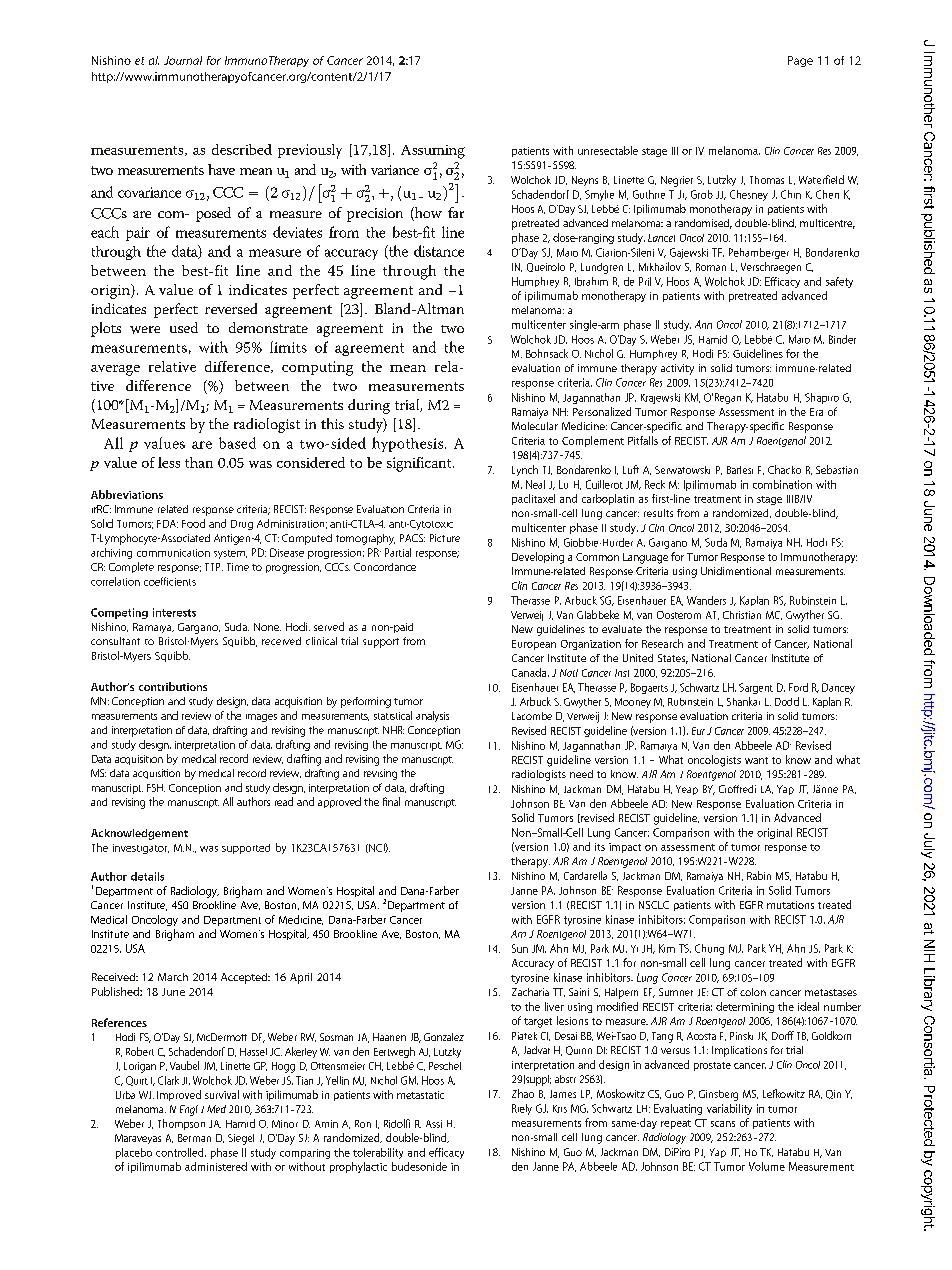 Image resolution: width=952 pixels, height=1270 pixels. Describe the element at coordinates (534, 645) in the image. I see `European` at that location.
